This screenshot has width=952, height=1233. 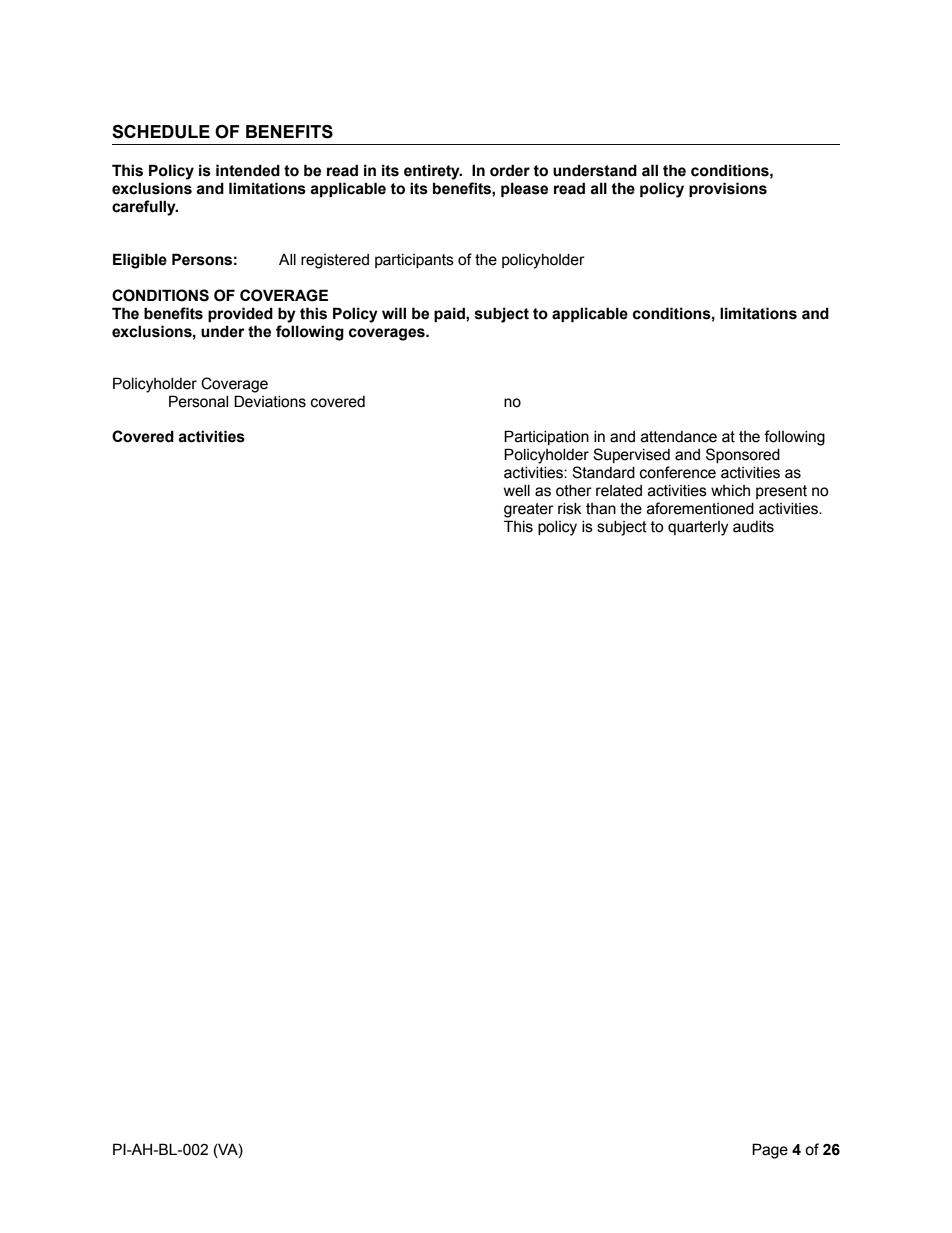 What do you see at coordinates (728, 189) in the screenshot?
I see `provisions` at bounding box center [728, 189].
